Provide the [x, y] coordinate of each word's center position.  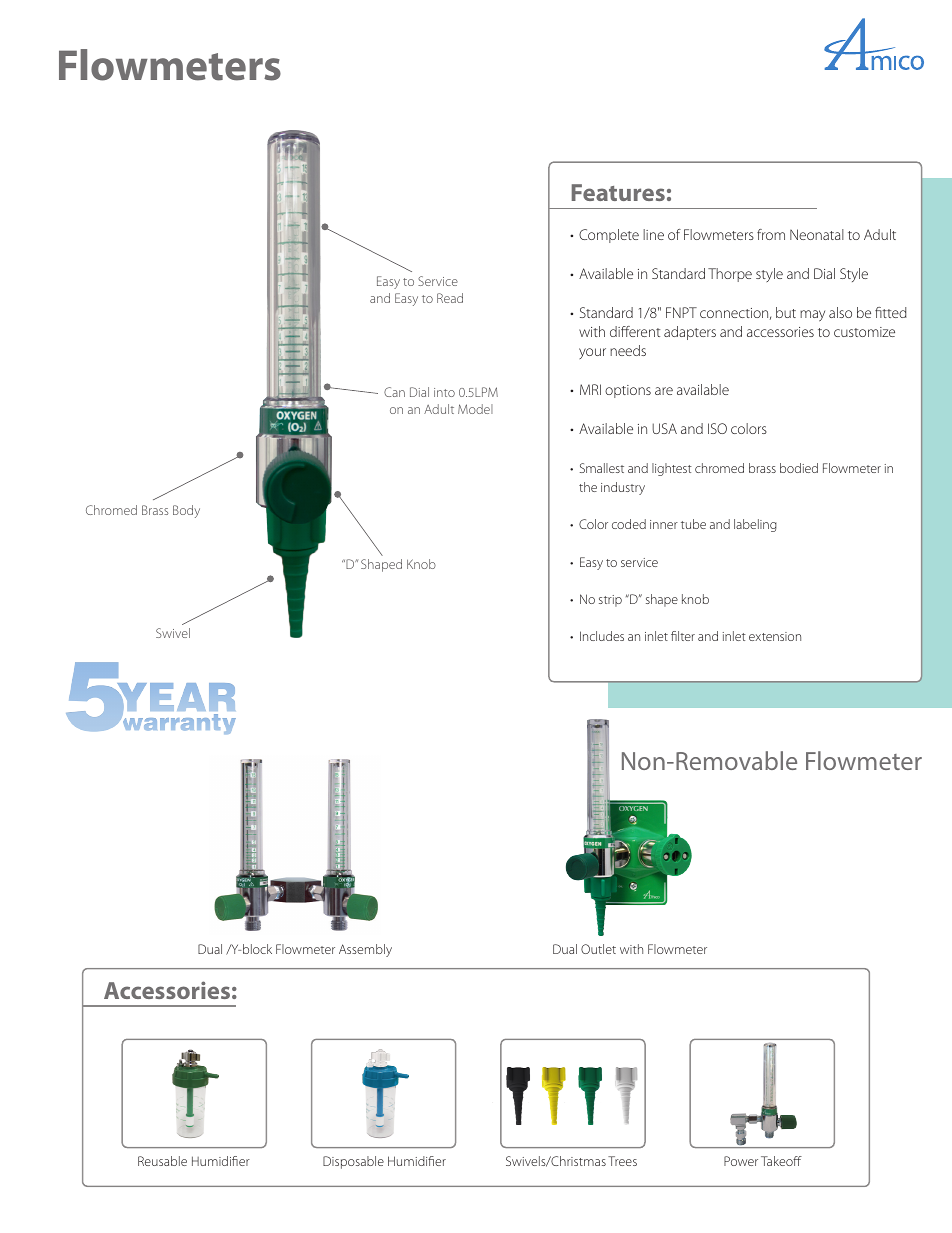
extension [775, 636]
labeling [755, 525]
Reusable [162, 1161]
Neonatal [817, 234]
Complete [609, 236]
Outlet [598, 949]
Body [186, 511]
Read [450, 298]
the [588, 487]
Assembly [365, 950]
